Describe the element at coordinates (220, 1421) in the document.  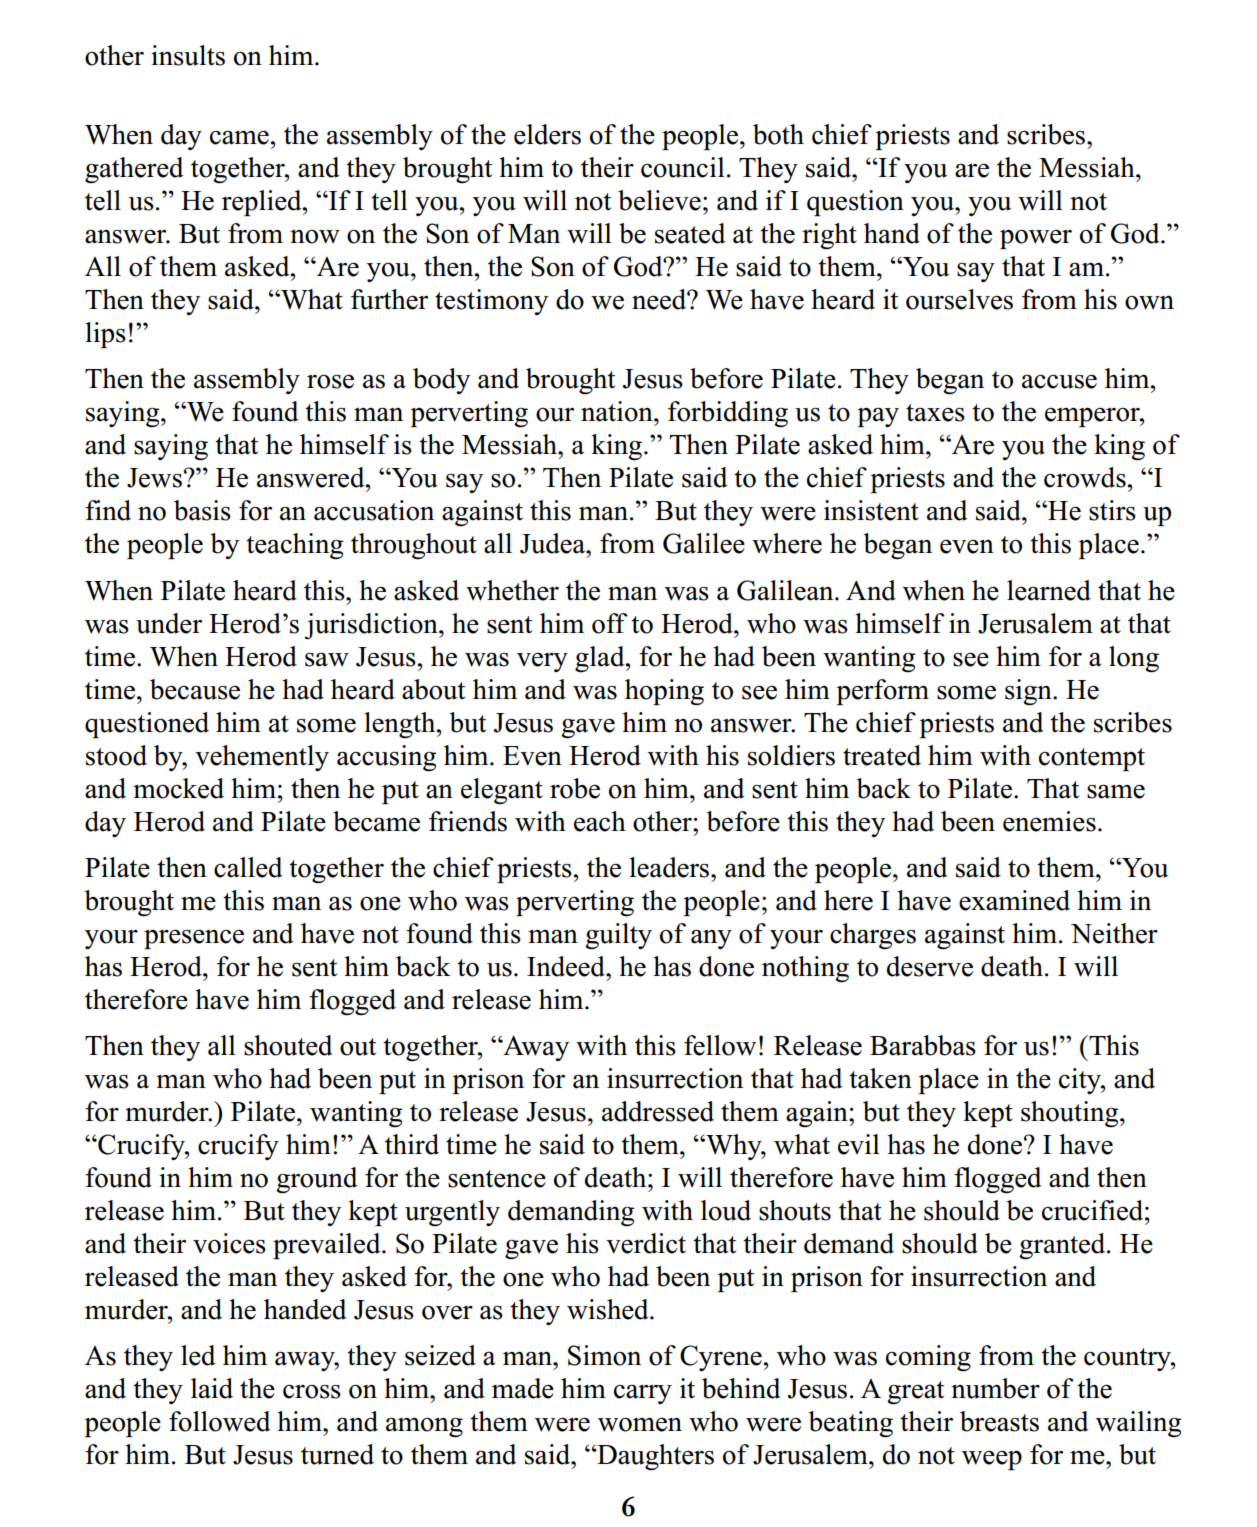
I see `followed` at that location.
